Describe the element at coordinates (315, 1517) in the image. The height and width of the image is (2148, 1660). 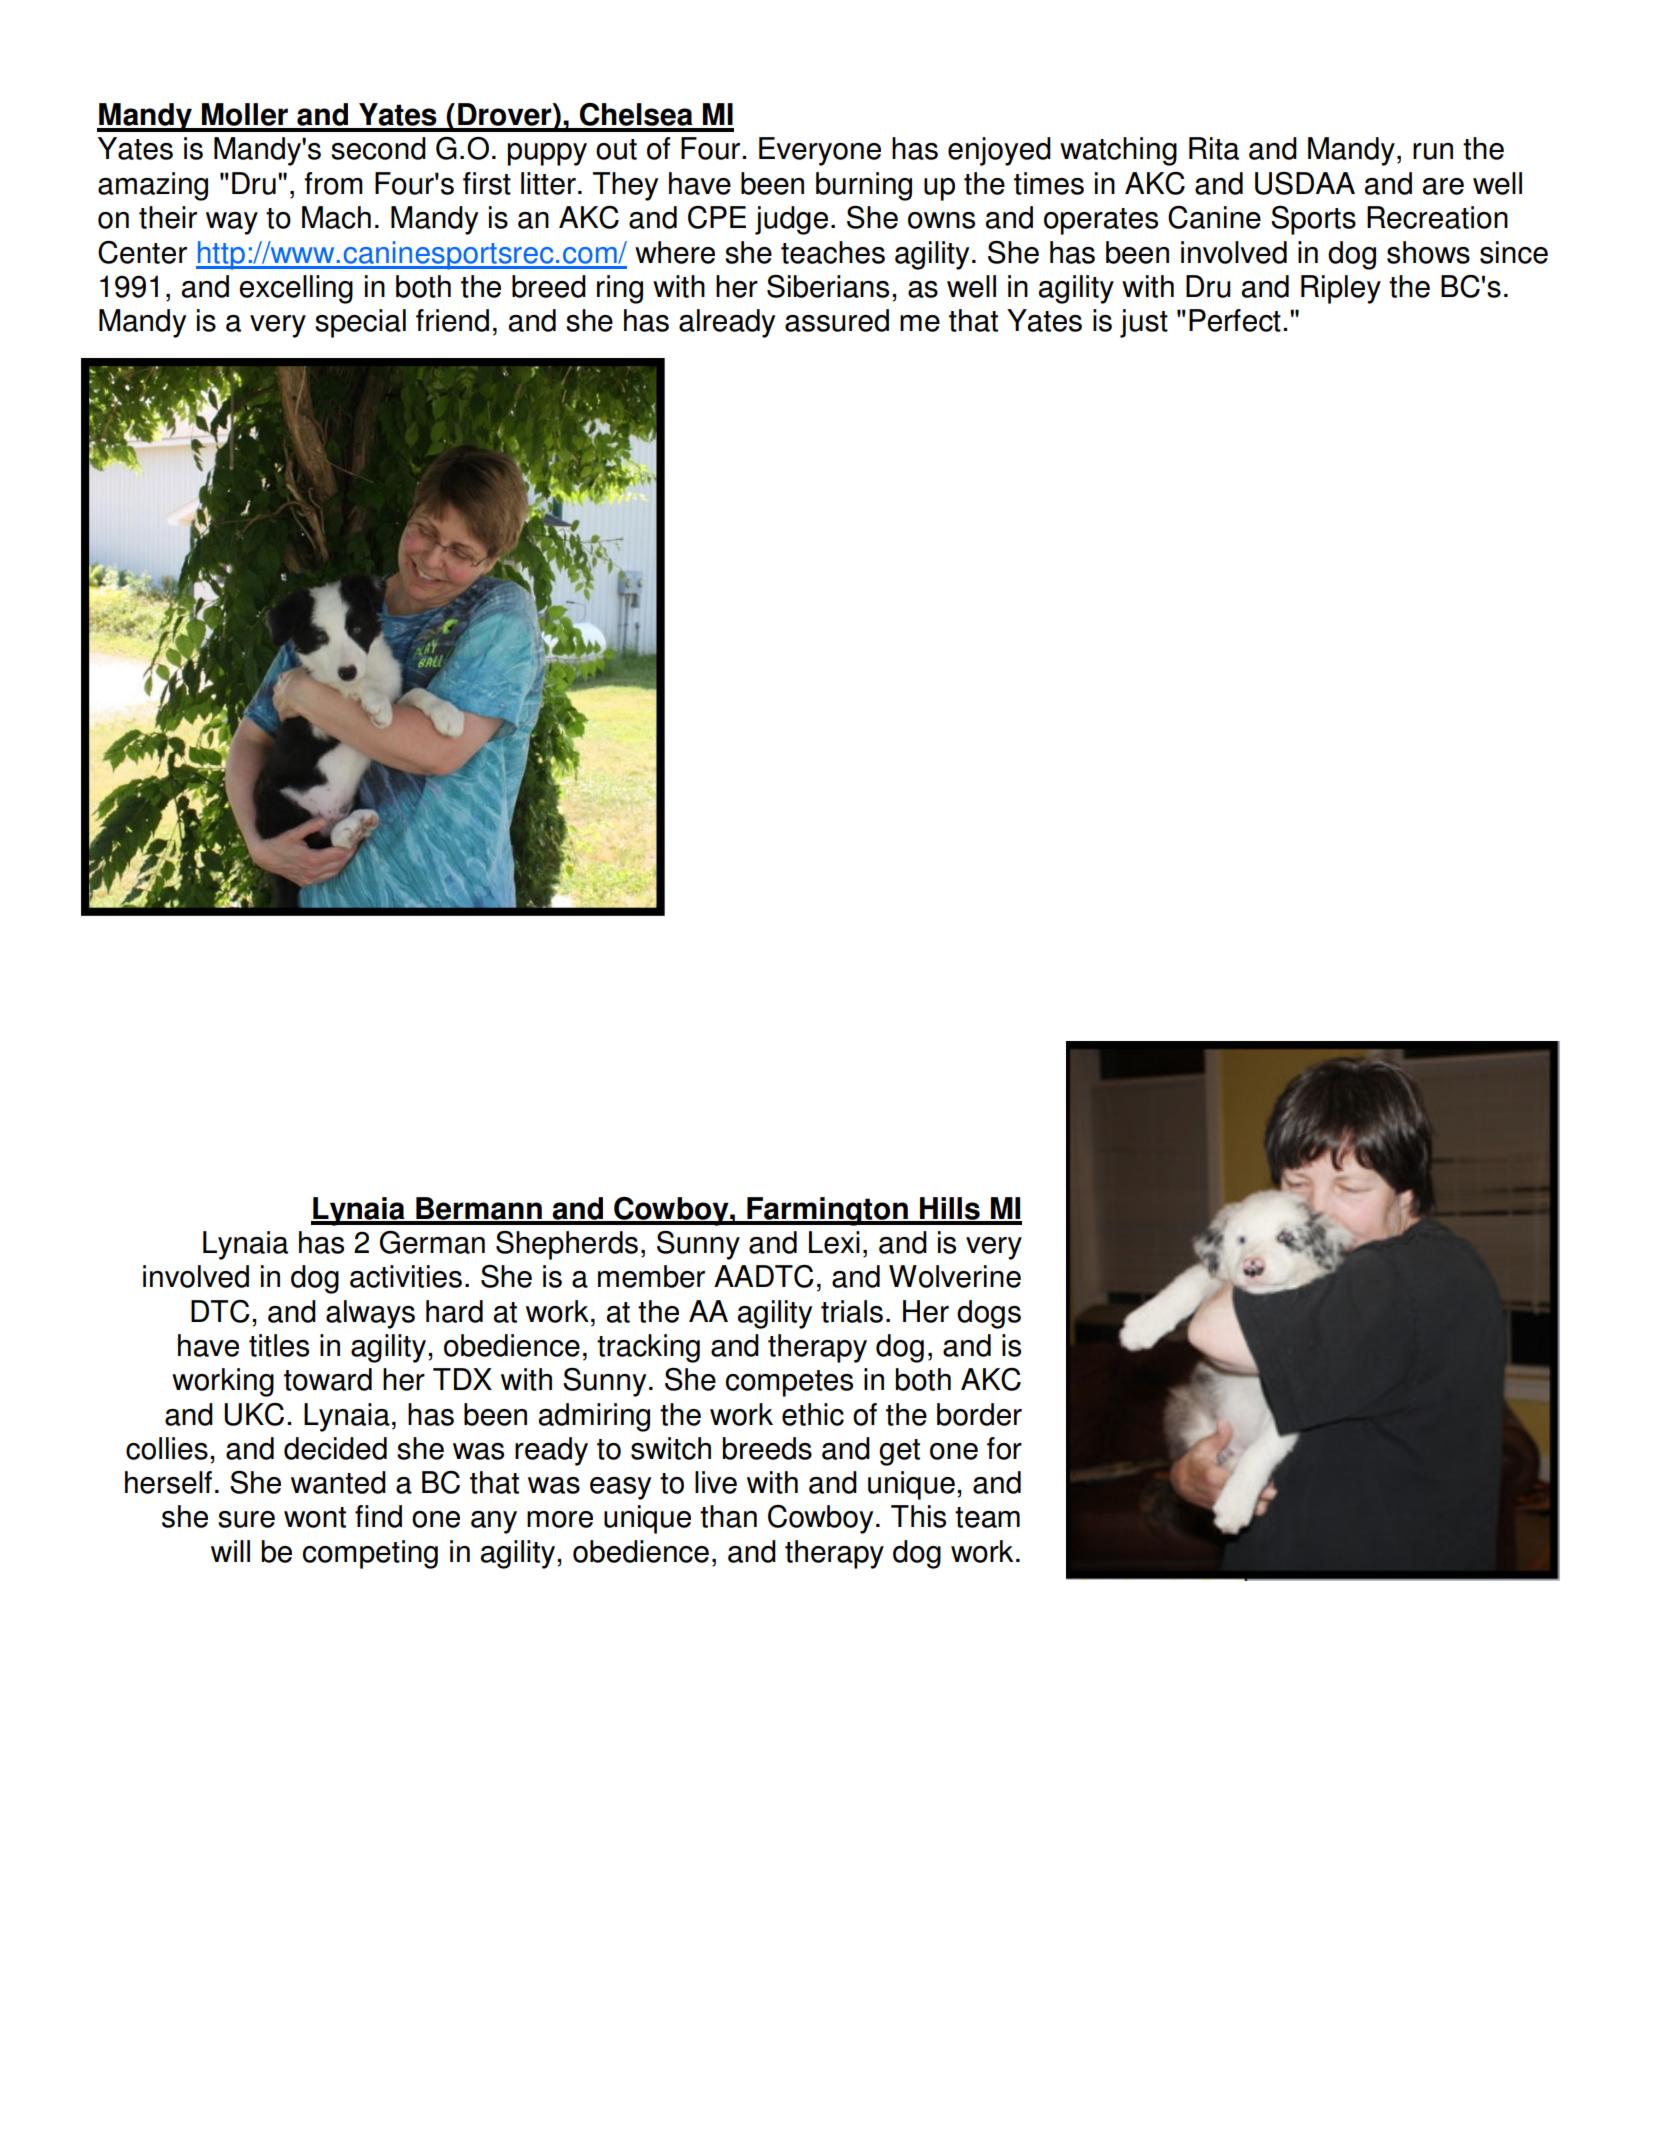
I see `wont` at that location.
